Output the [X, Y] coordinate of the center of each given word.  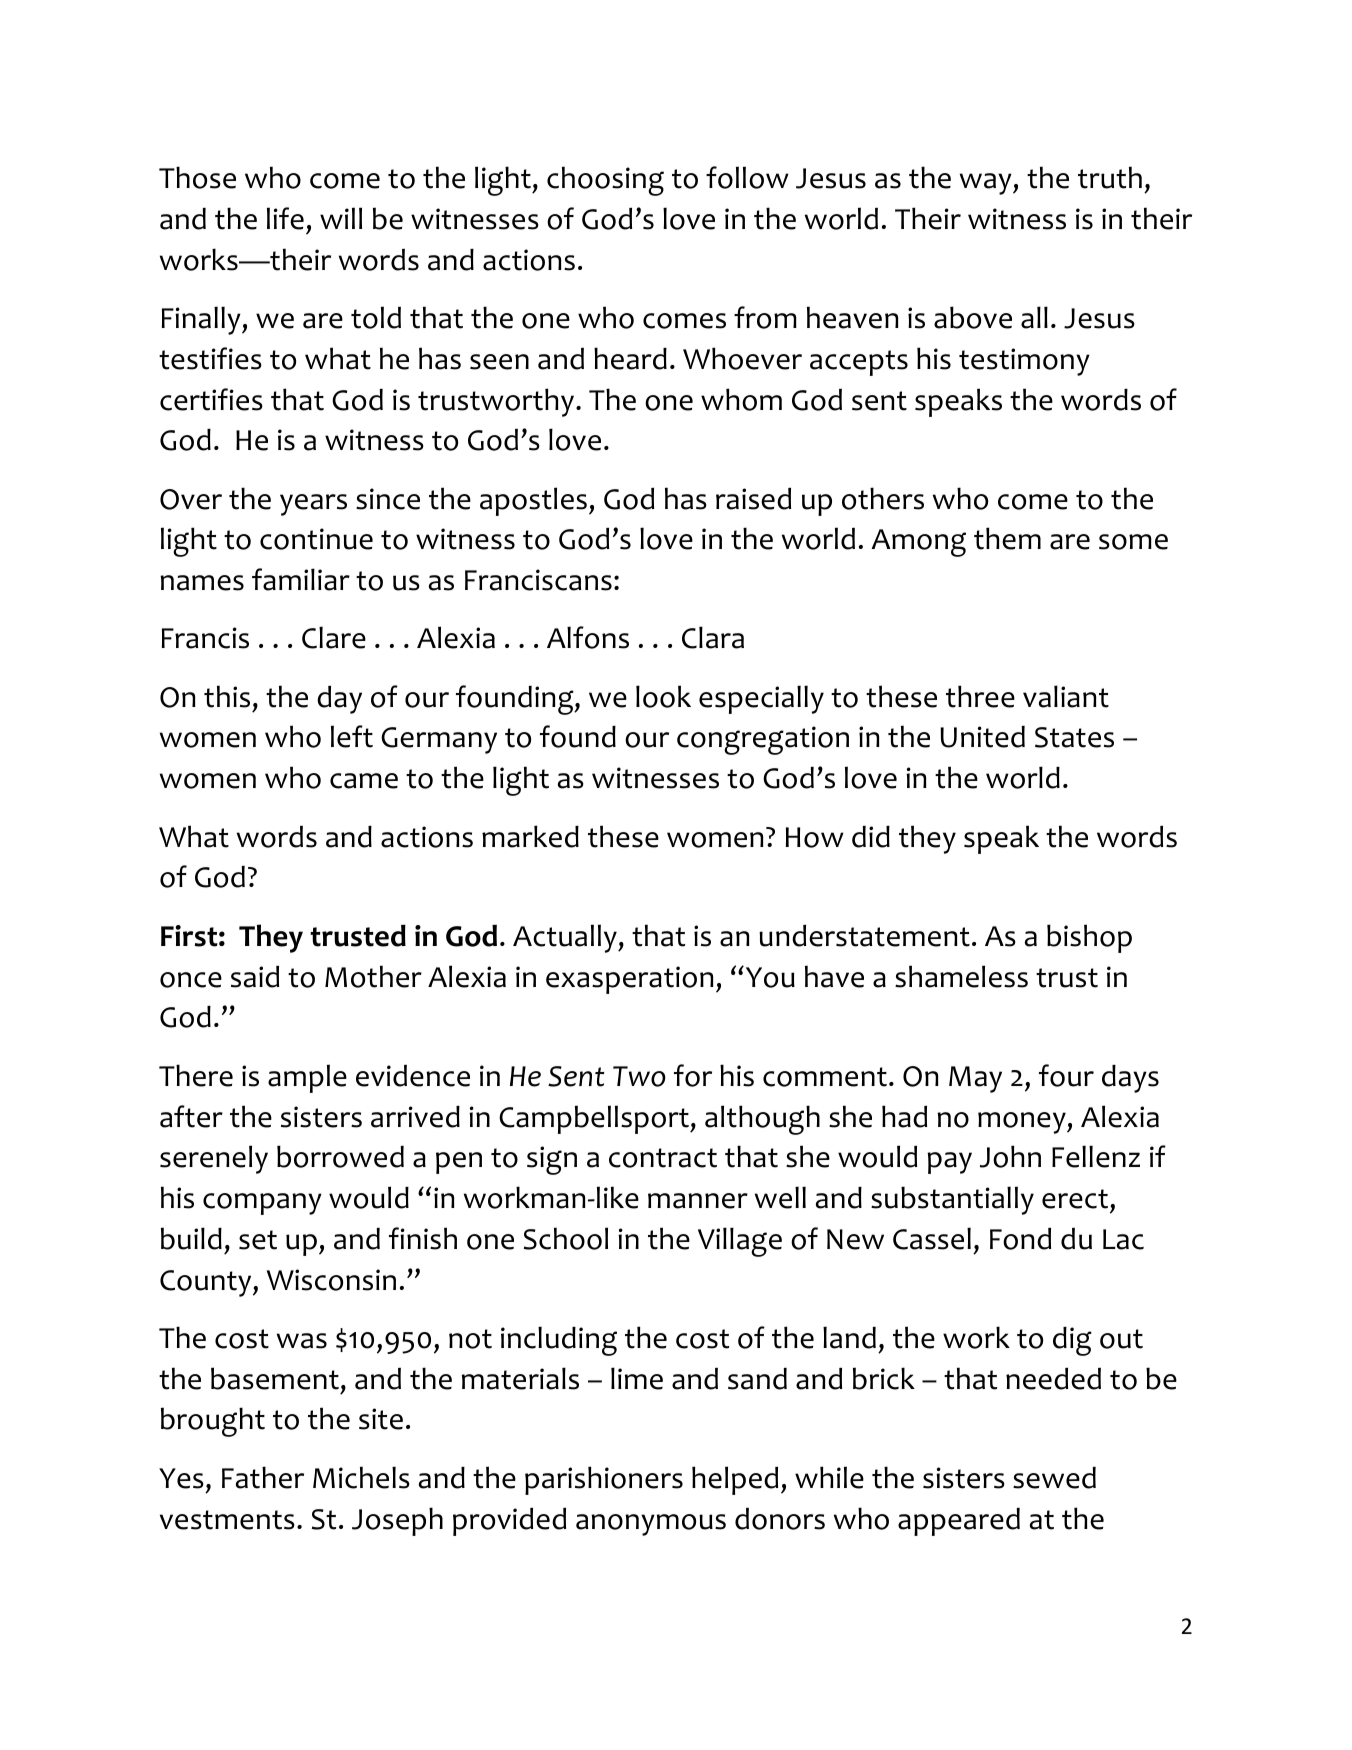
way [987, 184]
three [980, 696]
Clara [713, 637]
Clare [334, 637]
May [975, 1079]
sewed [1054, 1478]
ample [307, 1078]
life [285, 218]
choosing [605, 181]
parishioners [604, 1480]
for [693, 1075]
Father [263, 1477]
